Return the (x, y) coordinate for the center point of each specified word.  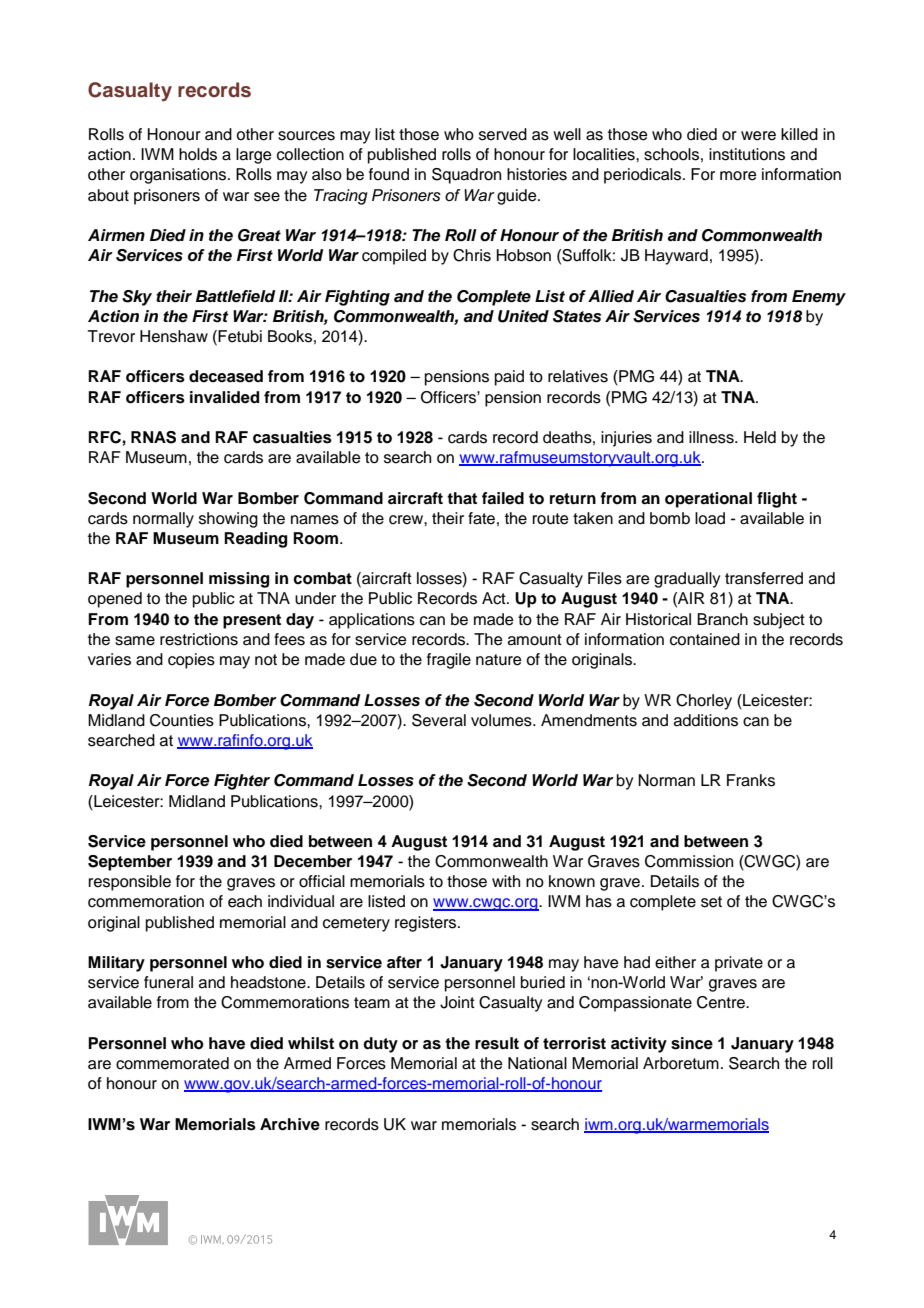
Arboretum (681, 1063)
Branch (722, 619)
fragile (449, 661)
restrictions (199, 639)
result (497, 1043)
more (738, 176)
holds (198, 154)
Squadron (466, 176)
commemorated (172, 1063)
